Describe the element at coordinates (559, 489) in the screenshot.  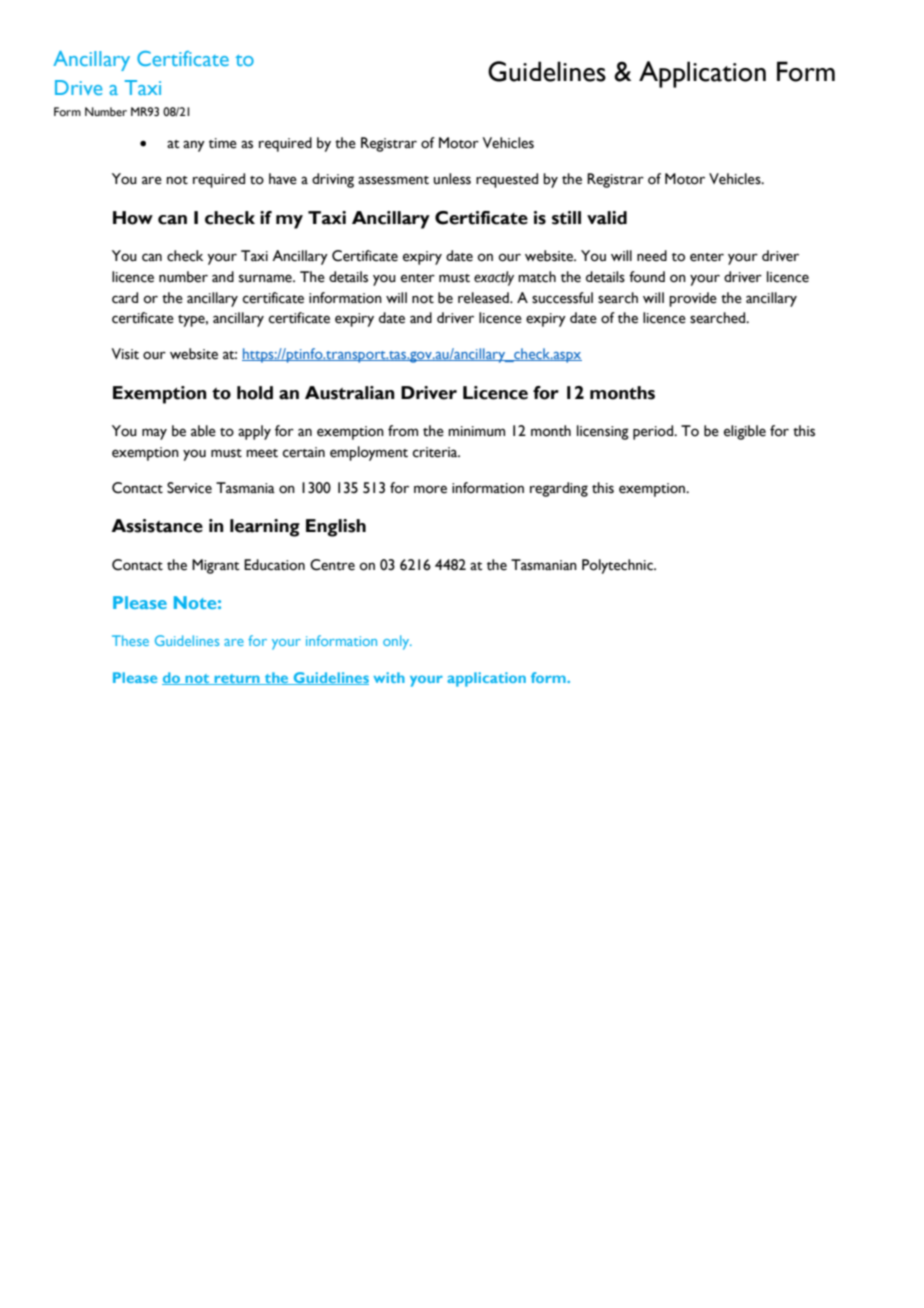
I see `regarding` at that location.
